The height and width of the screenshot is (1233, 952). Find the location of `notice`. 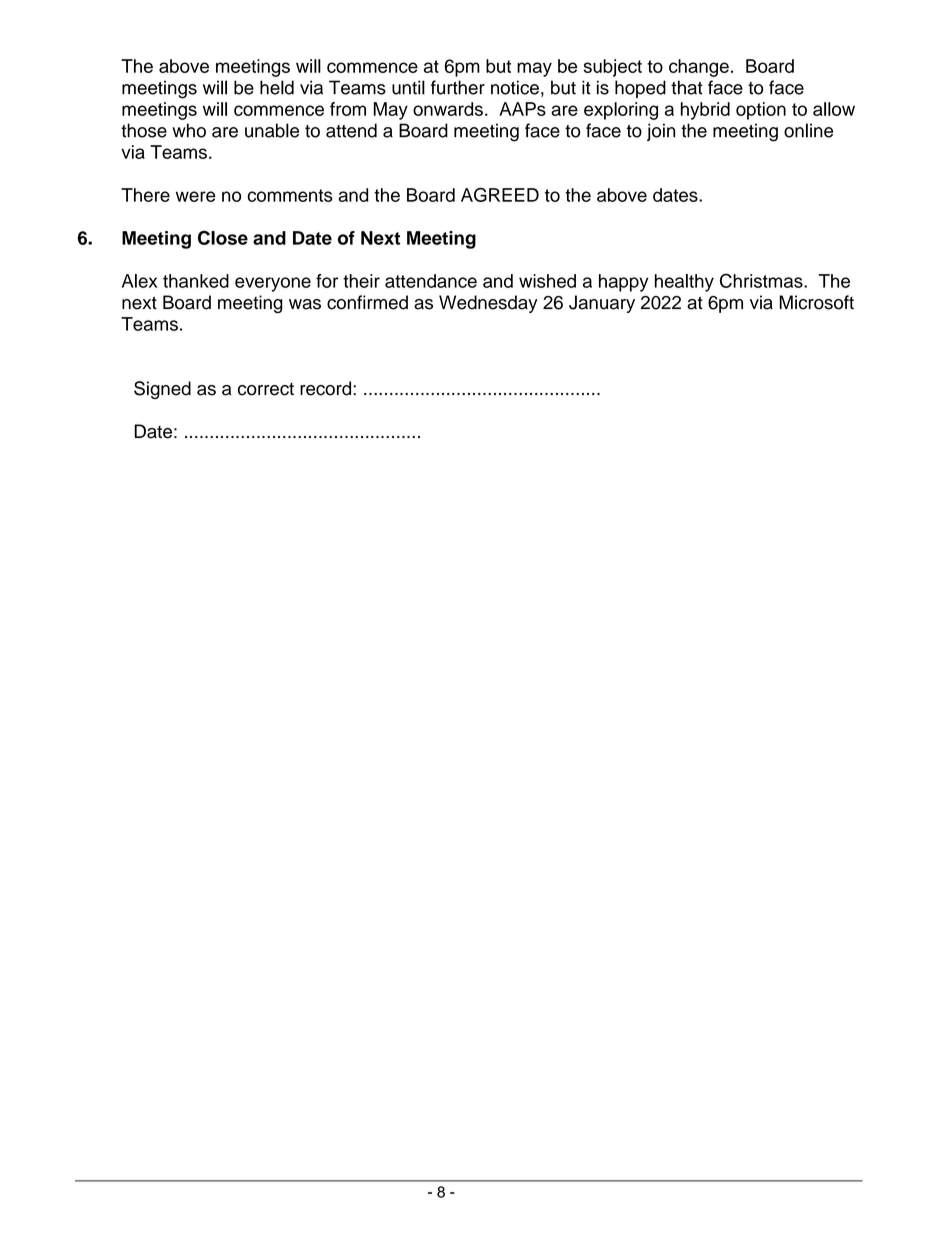

notice is located at coordinates (515, 87).
